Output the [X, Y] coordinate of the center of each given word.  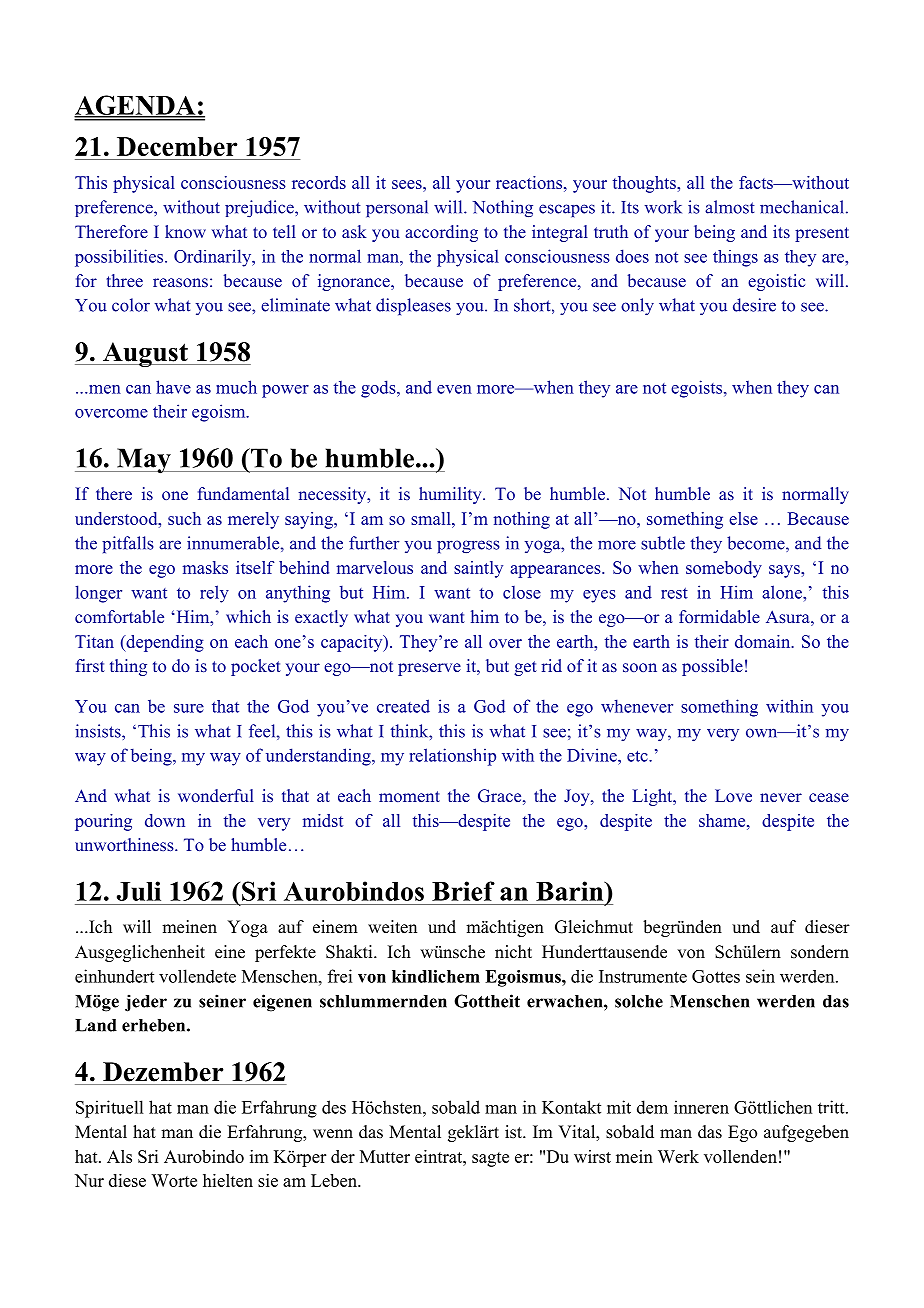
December [177, 146]
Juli [139, 891]
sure [189, 708]
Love [733, 795]
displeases [413, 307]
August [145, 354]
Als [119, 1156]
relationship [452, 757]
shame [723, 820]
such [184, 518]
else [743, 518]
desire [754, 305]
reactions [530, 182]
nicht [513, 952]
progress [468, 547]
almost [730, 207]
